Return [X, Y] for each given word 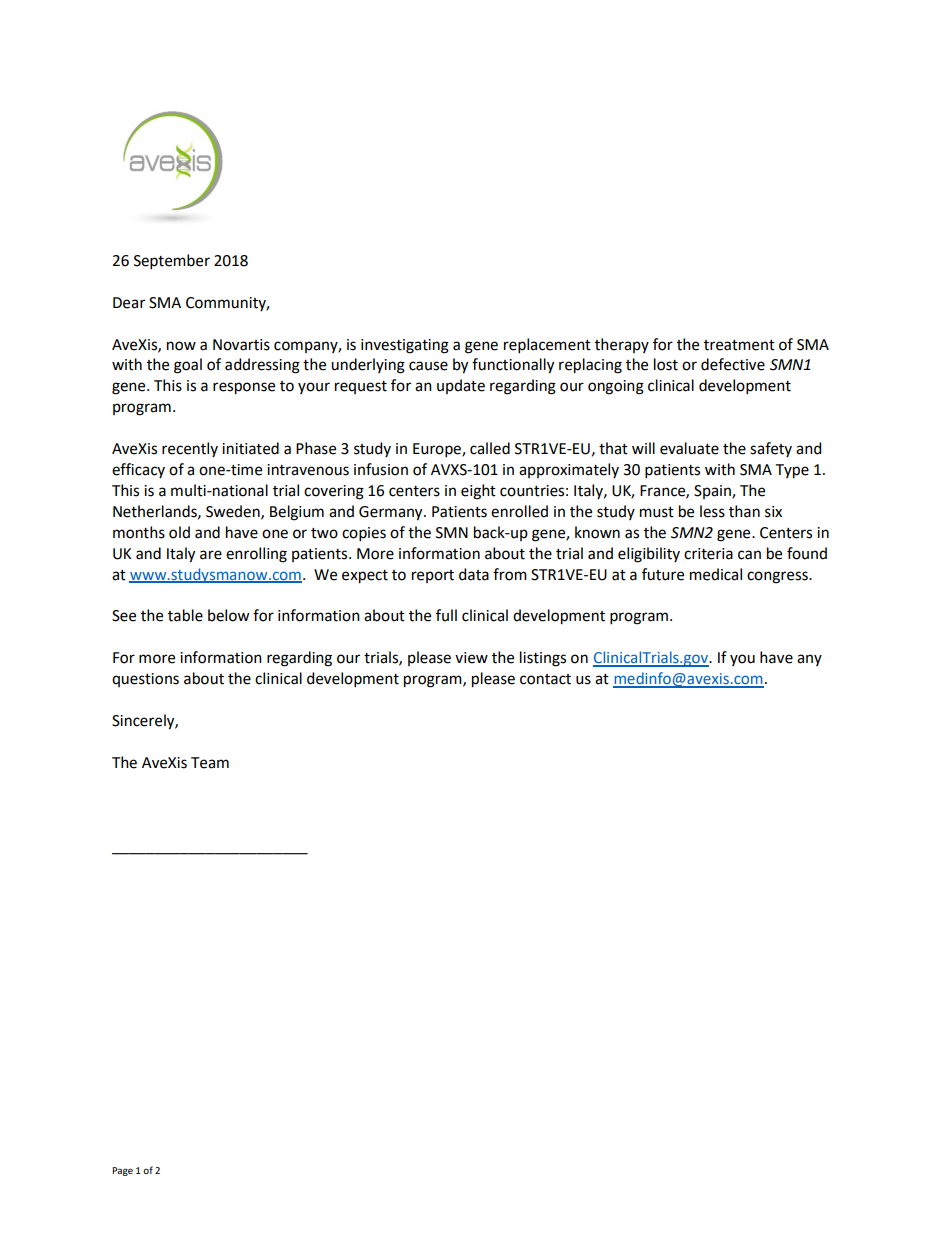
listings [543, 659]
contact [545, 679]
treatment [739, 345]
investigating [405, 346]
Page [122, 1171]
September [172, 261]
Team [210, 763]
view [471, 658]
